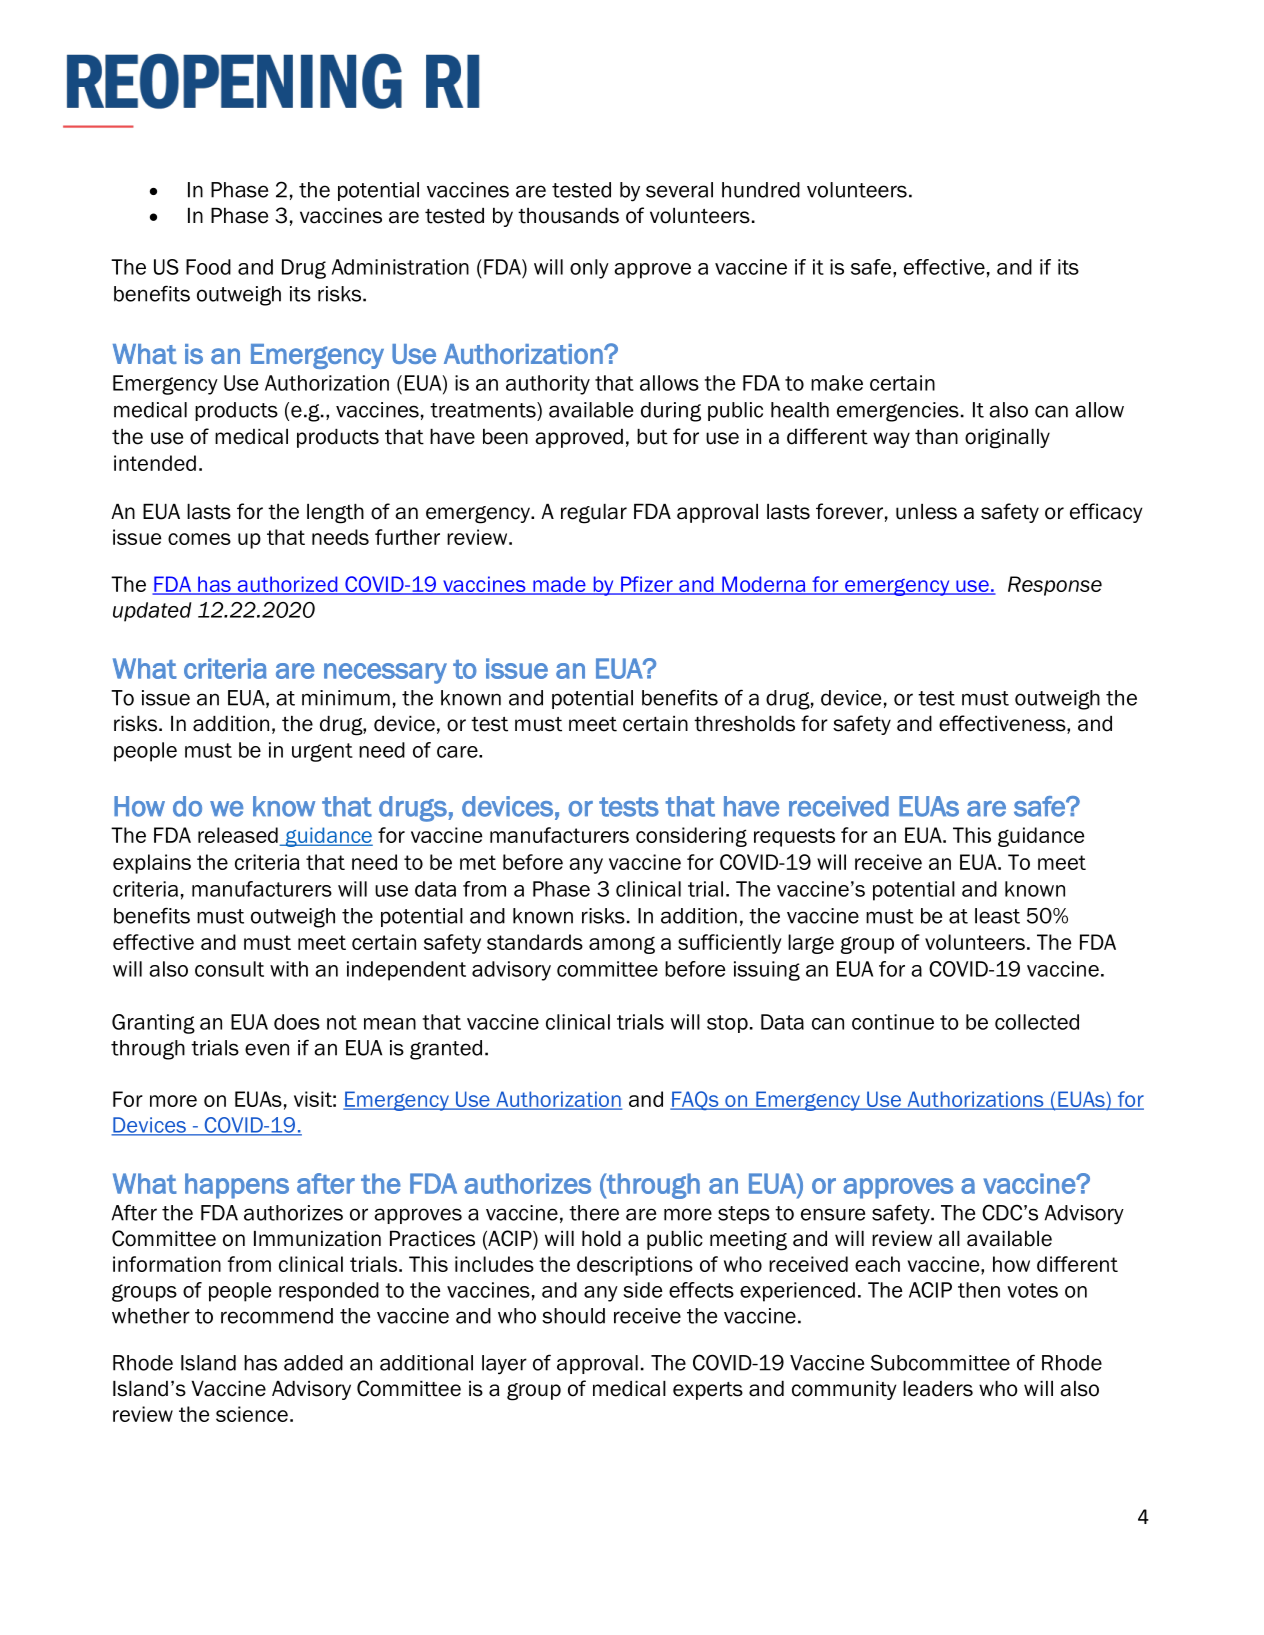 Image resolution: width=1264 pixels, height=1635 pixels. I want to click on authorized, so click(287, 585).
